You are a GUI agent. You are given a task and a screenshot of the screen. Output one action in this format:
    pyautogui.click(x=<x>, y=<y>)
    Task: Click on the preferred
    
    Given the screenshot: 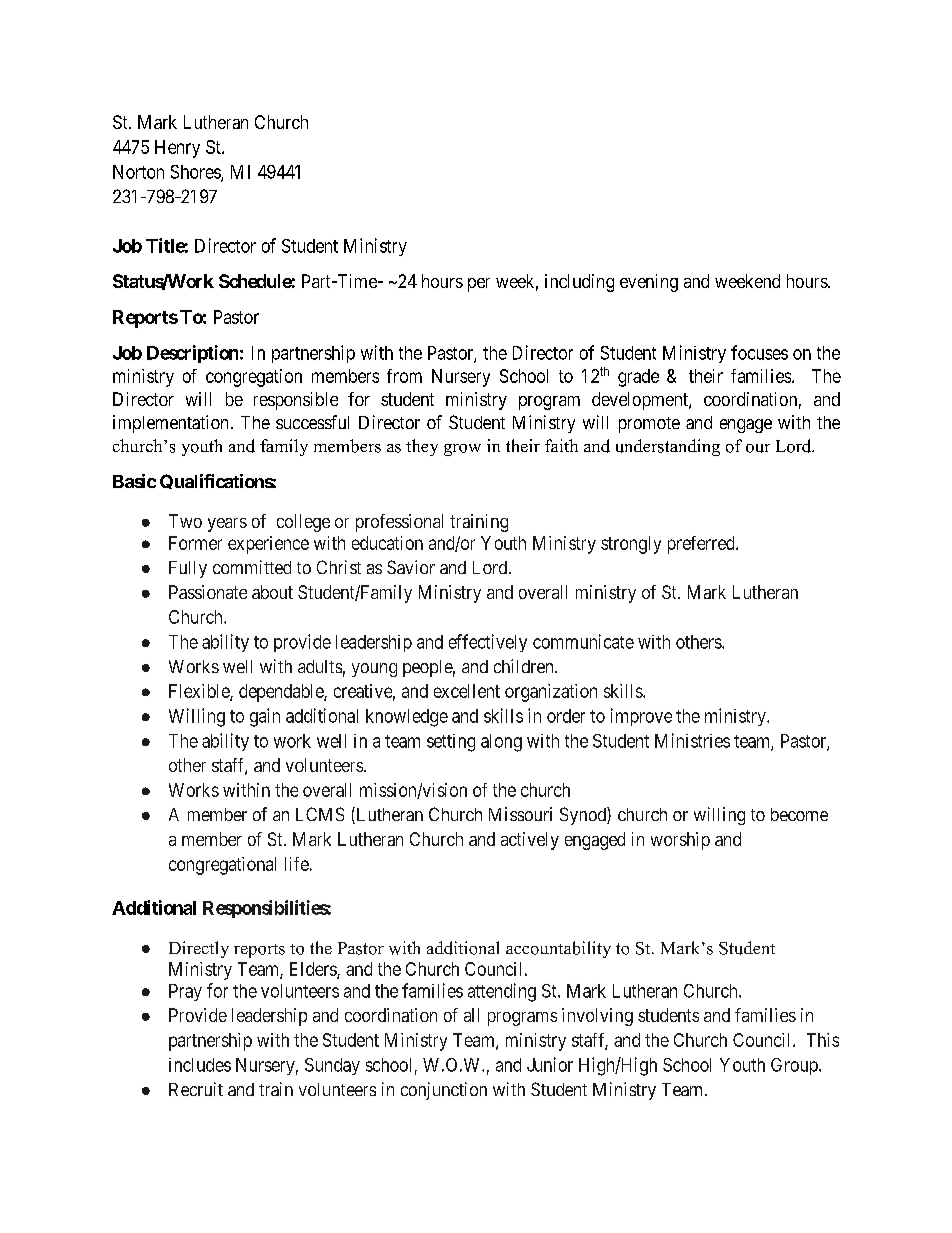 What is the action you would take?
    pyautogui.click(x=702, y=545)
